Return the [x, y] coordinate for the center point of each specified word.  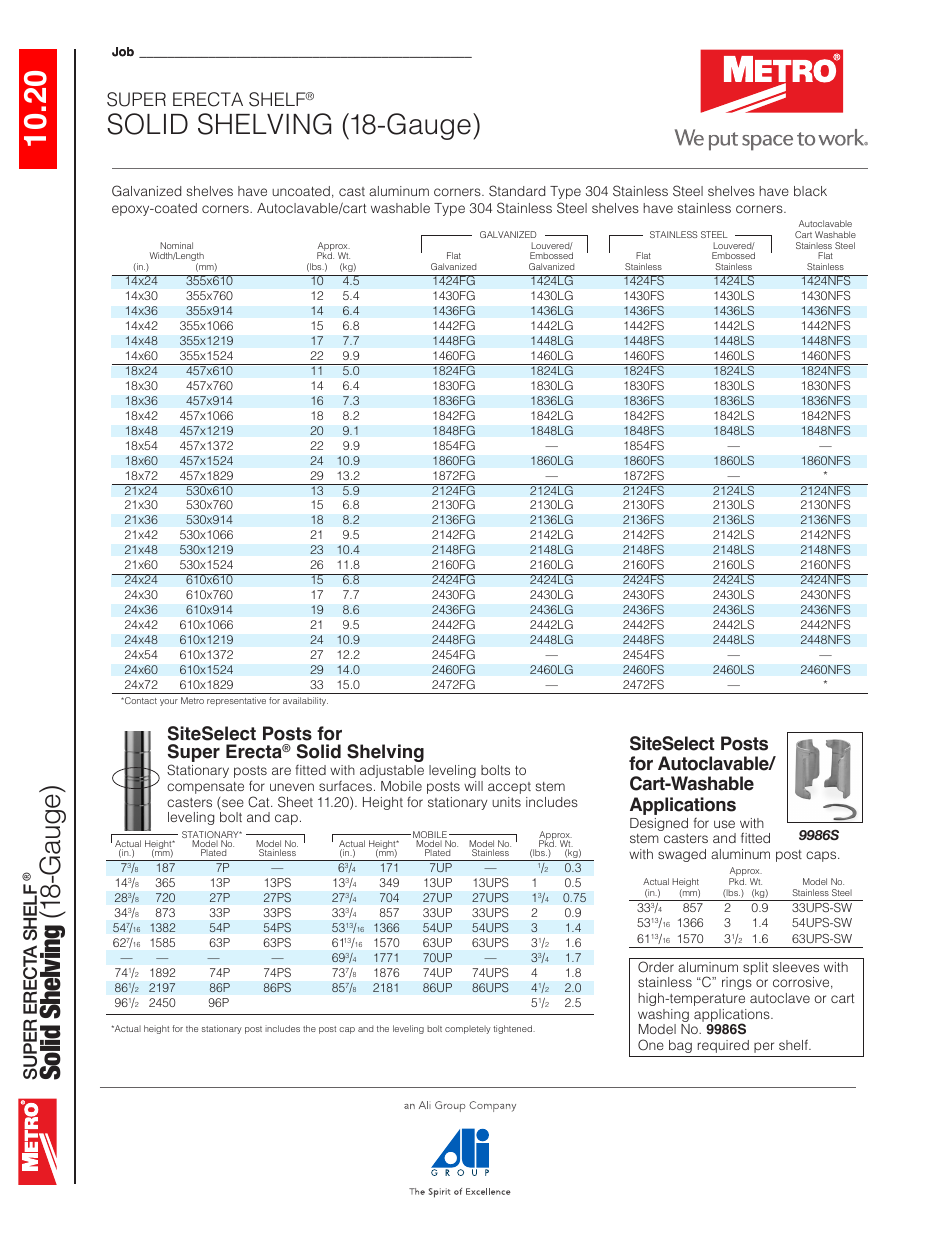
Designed [659, 824]
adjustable [392, 771]
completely [468, 1029]
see [232, 804]
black [810, 191]
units [506, 802]
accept [509, 788]
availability [305, 701]
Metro [192, 700]
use [724, 824]
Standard [517, 190]
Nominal [176, 245]
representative [236, 701]
